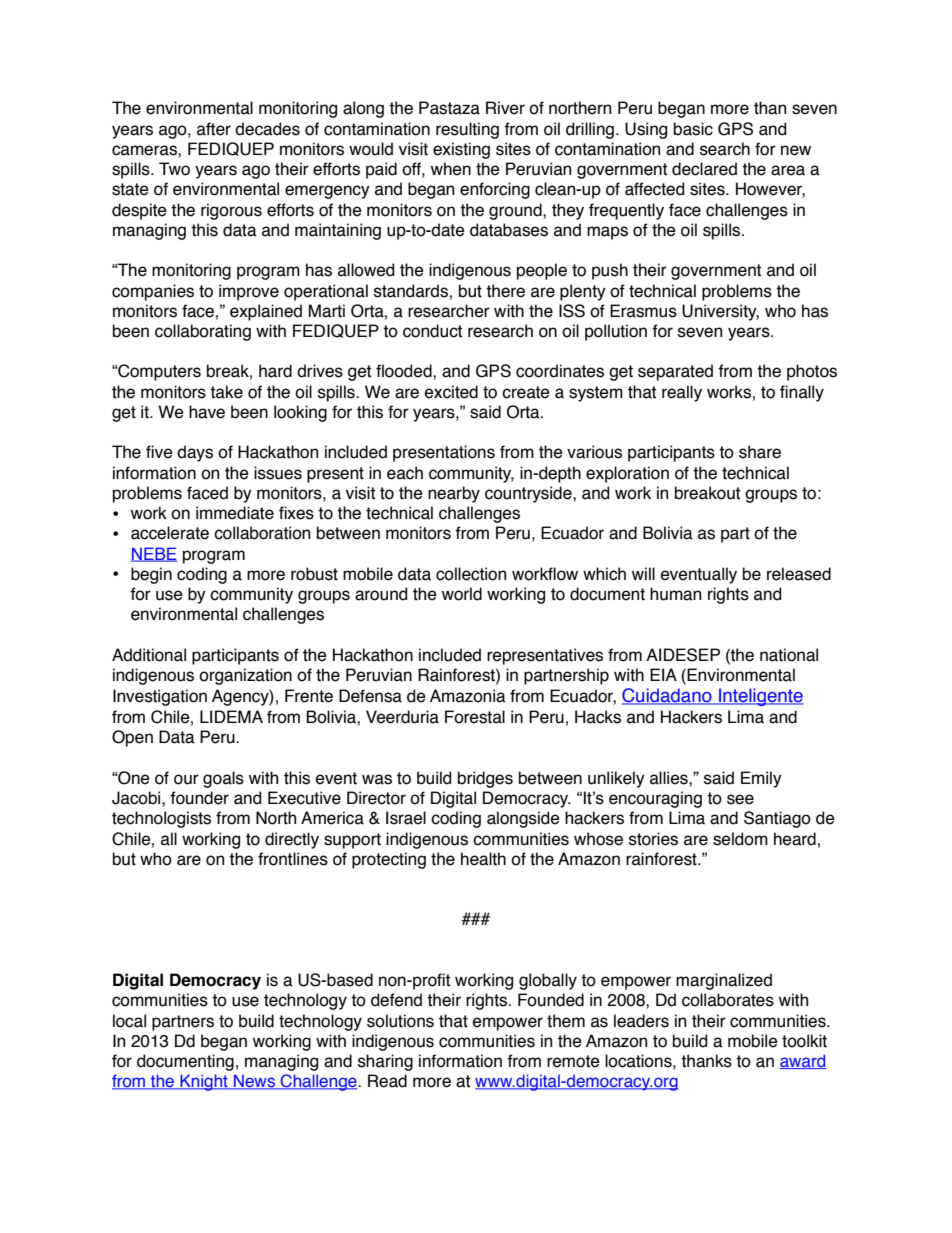 This screenshot has width=952, height=1233. I want to click on days, so click(195, 453).
